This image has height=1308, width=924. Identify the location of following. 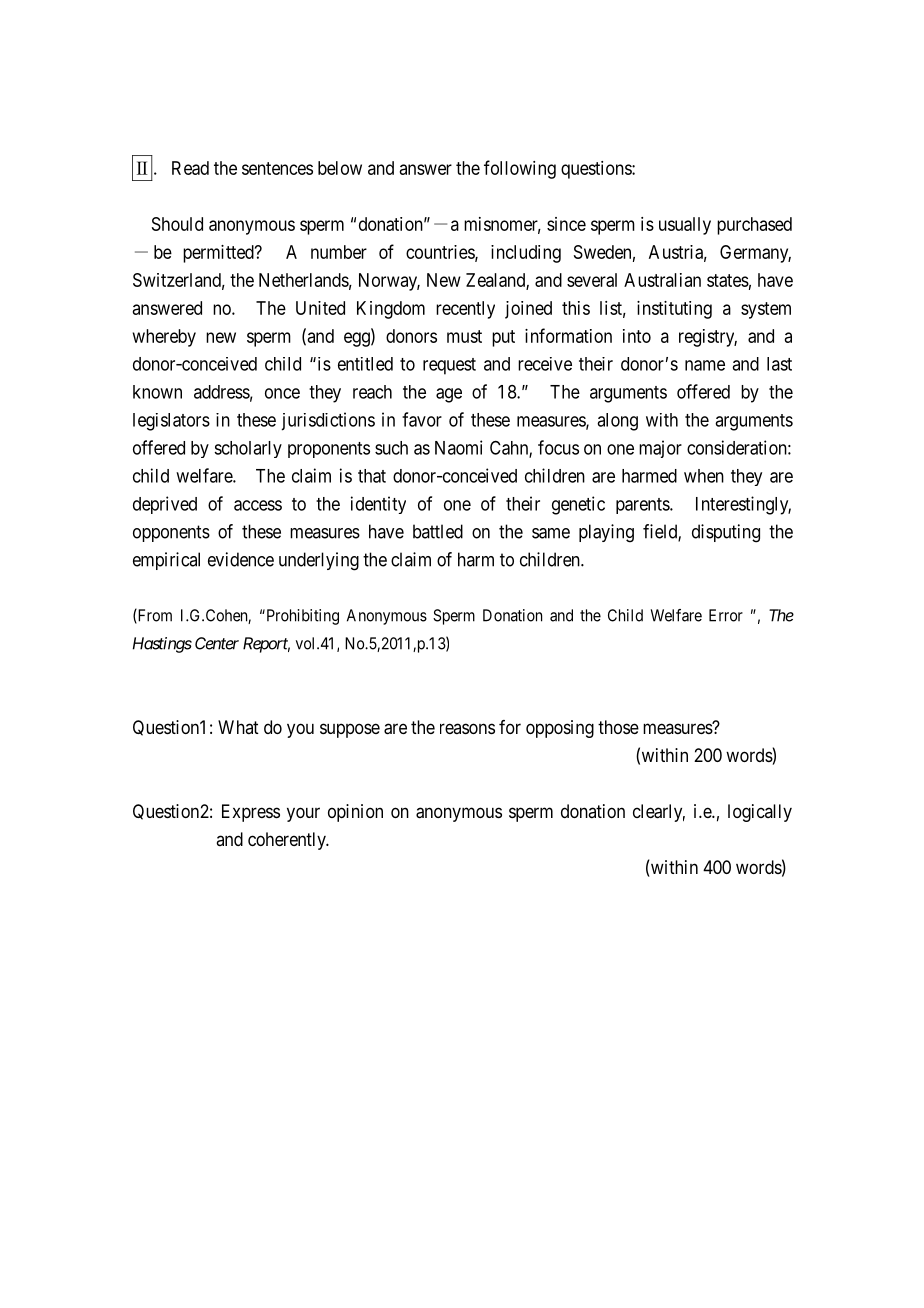
(520, 169).
